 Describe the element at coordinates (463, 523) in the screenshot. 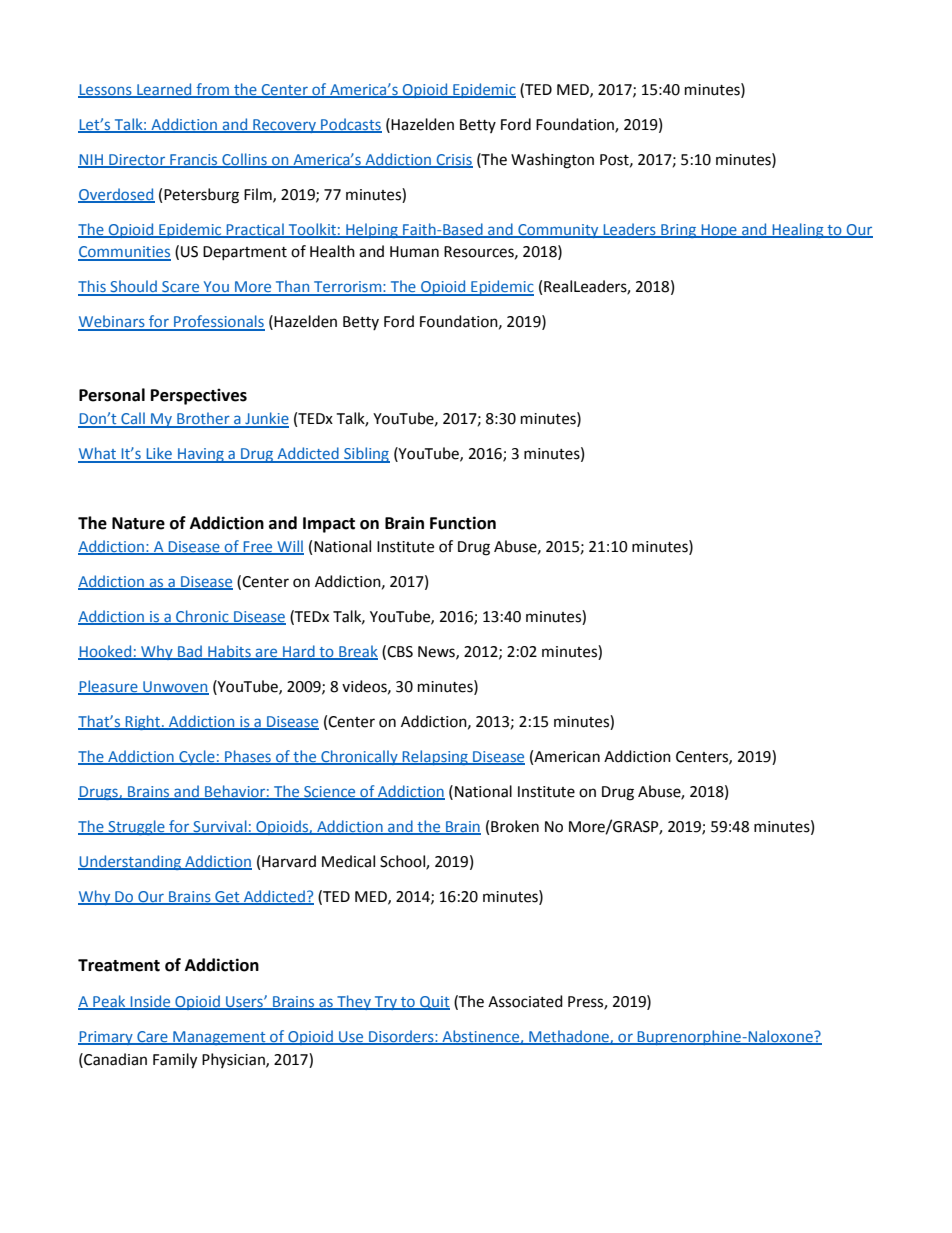

I see `Function` at that location.
